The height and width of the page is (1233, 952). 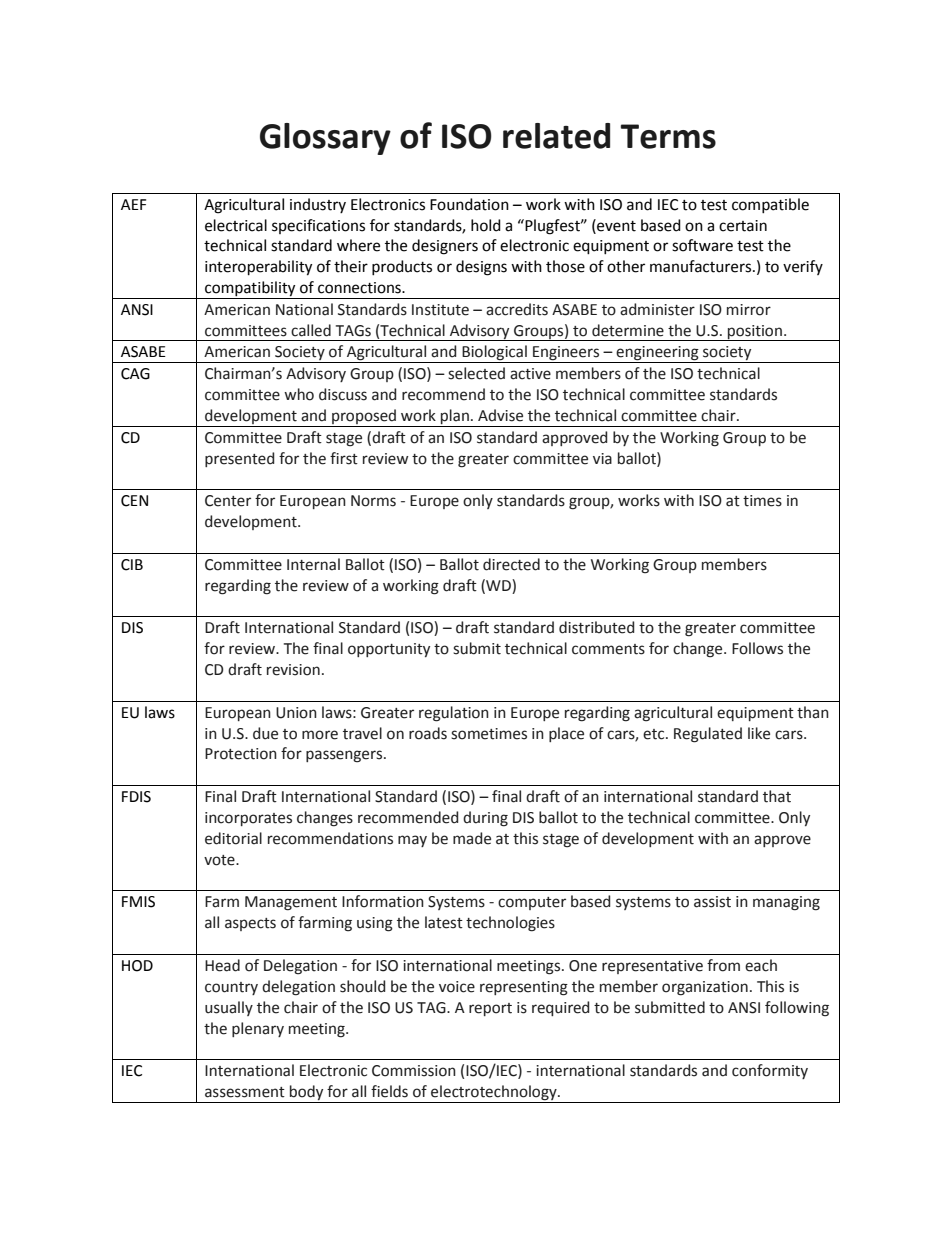 What do you see at coordinates (236, 225) in the page?
I see `electrical` at bounding box center [236, 225].
